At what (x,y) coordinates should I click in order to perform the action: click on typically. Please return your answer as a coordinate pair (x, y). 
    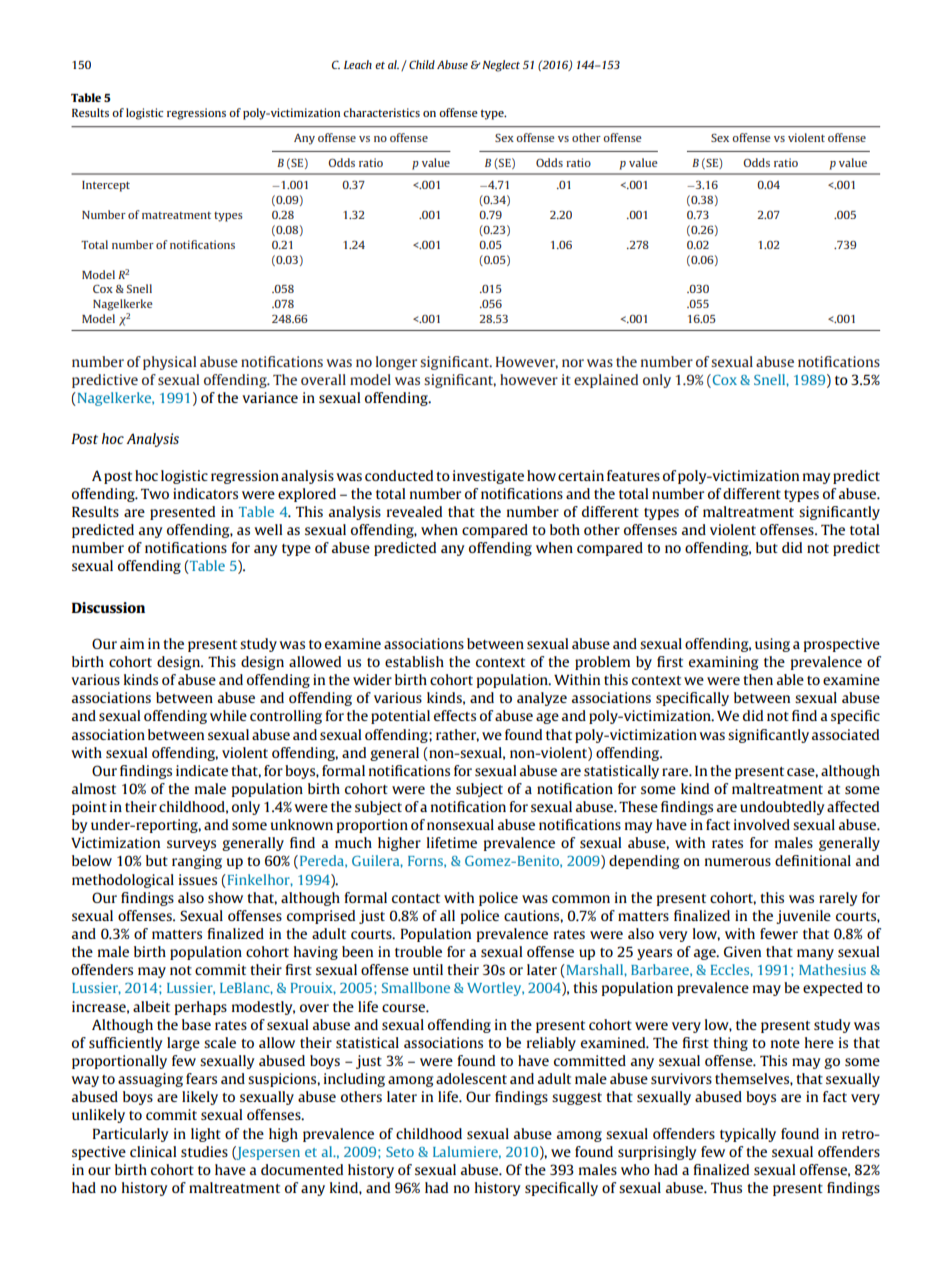
    Looking at the image, I should click on (748, 1135).
